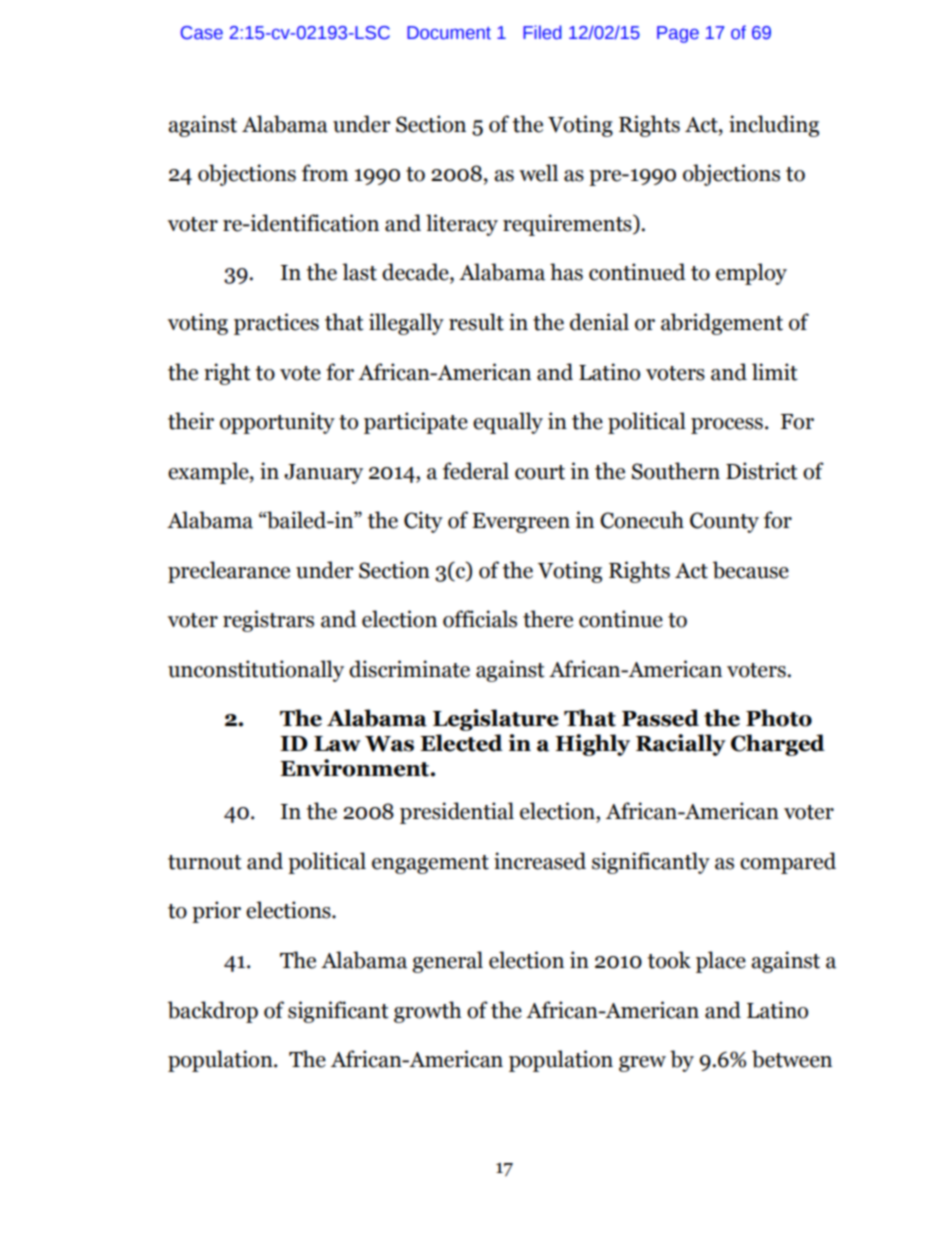  What do you see at coordinates (213, 1012) in the screenshot?
I see `backdrop` at bounding box center [213, 1012].
